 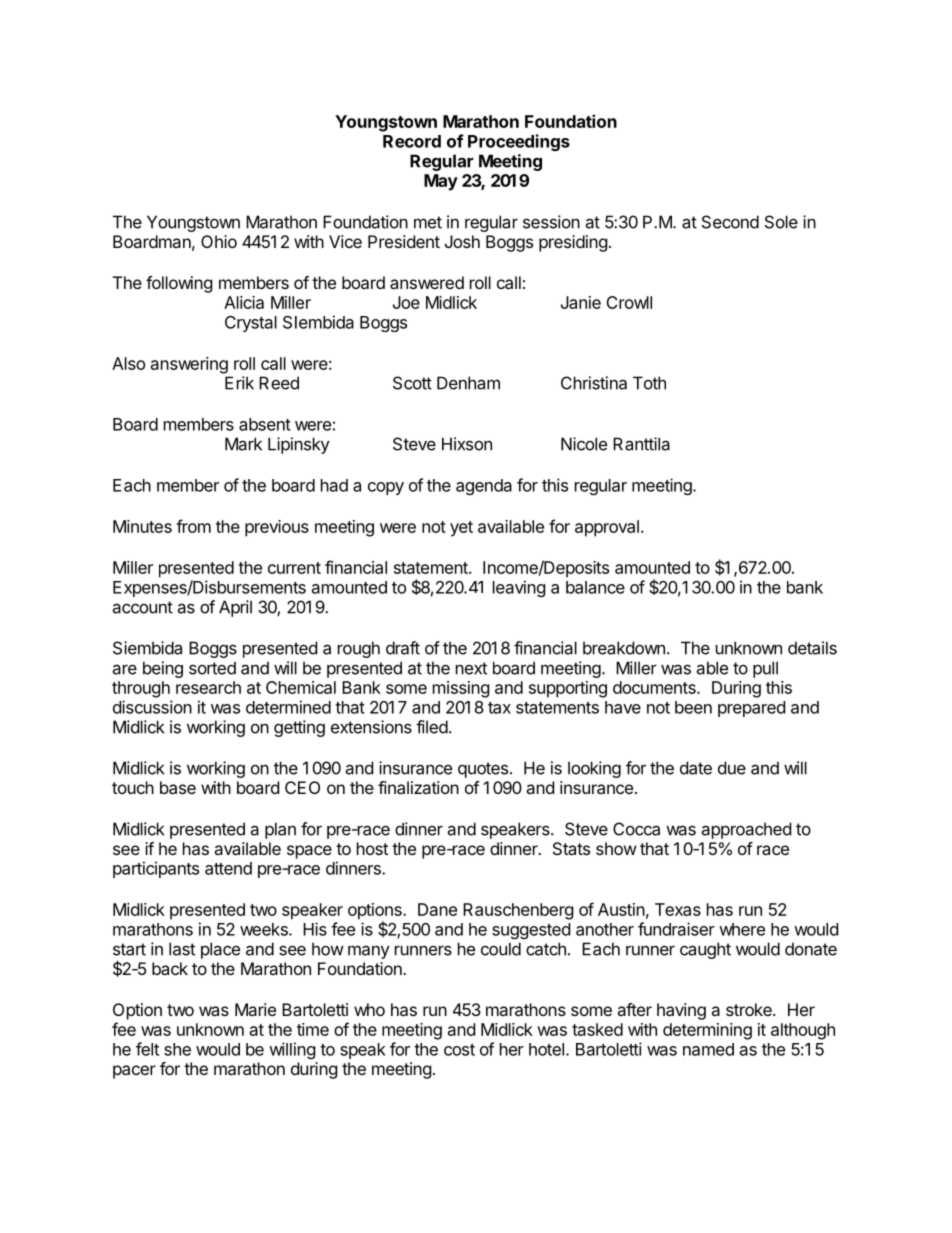 What do you see at coordinates (178, 787) in the document?
I see `base` at bounding box center [178, 787].
